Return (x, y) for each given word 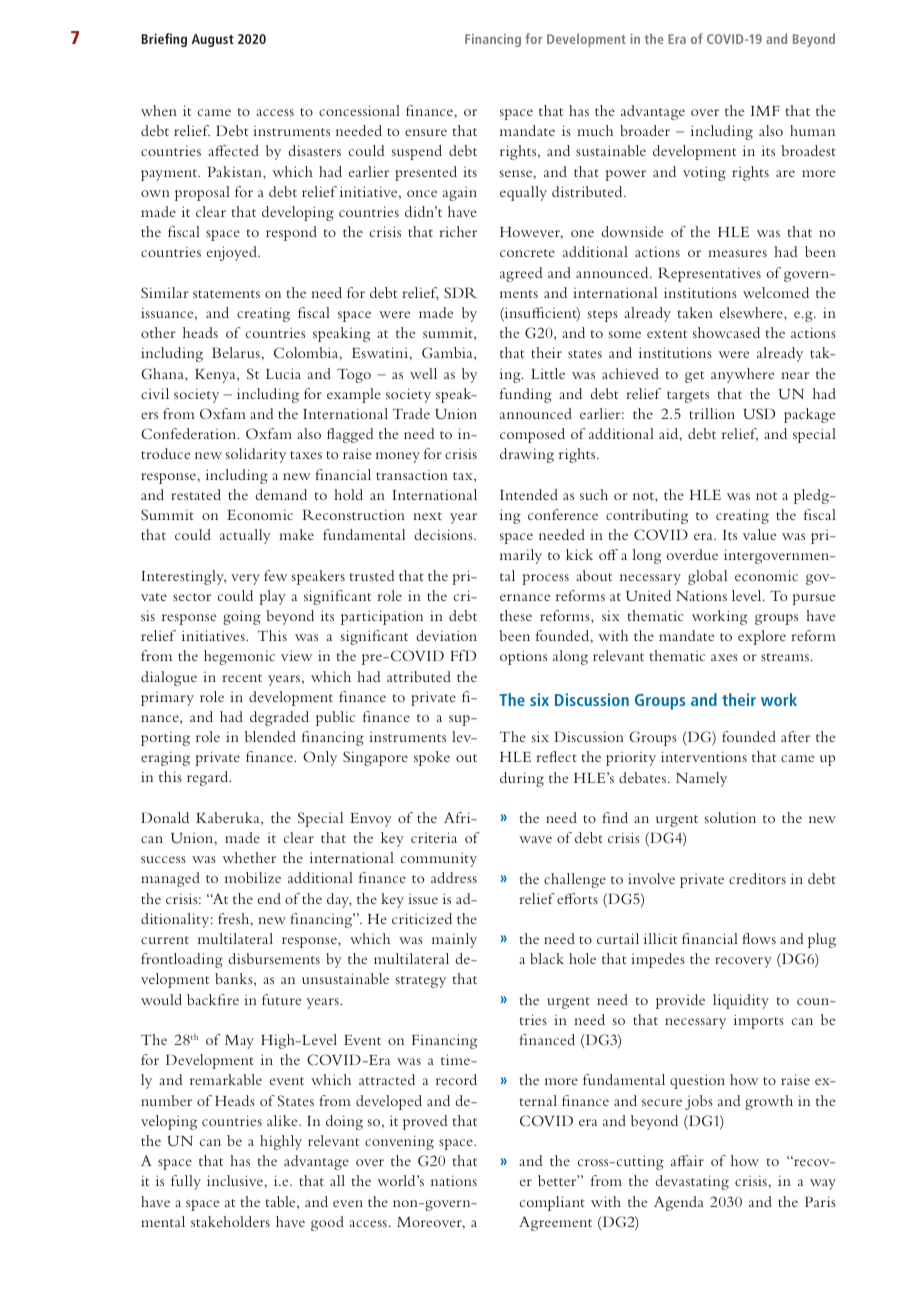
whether (249, 857)
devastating (692, 1182)
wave (535, 839)
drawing (527, 455)
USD (759, 413)
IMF (765, 111)
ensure (426, 132)
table (282, 1201)
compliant (552, 1203)
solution (730, 817)
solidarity (256, 455)
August (212, 40)
